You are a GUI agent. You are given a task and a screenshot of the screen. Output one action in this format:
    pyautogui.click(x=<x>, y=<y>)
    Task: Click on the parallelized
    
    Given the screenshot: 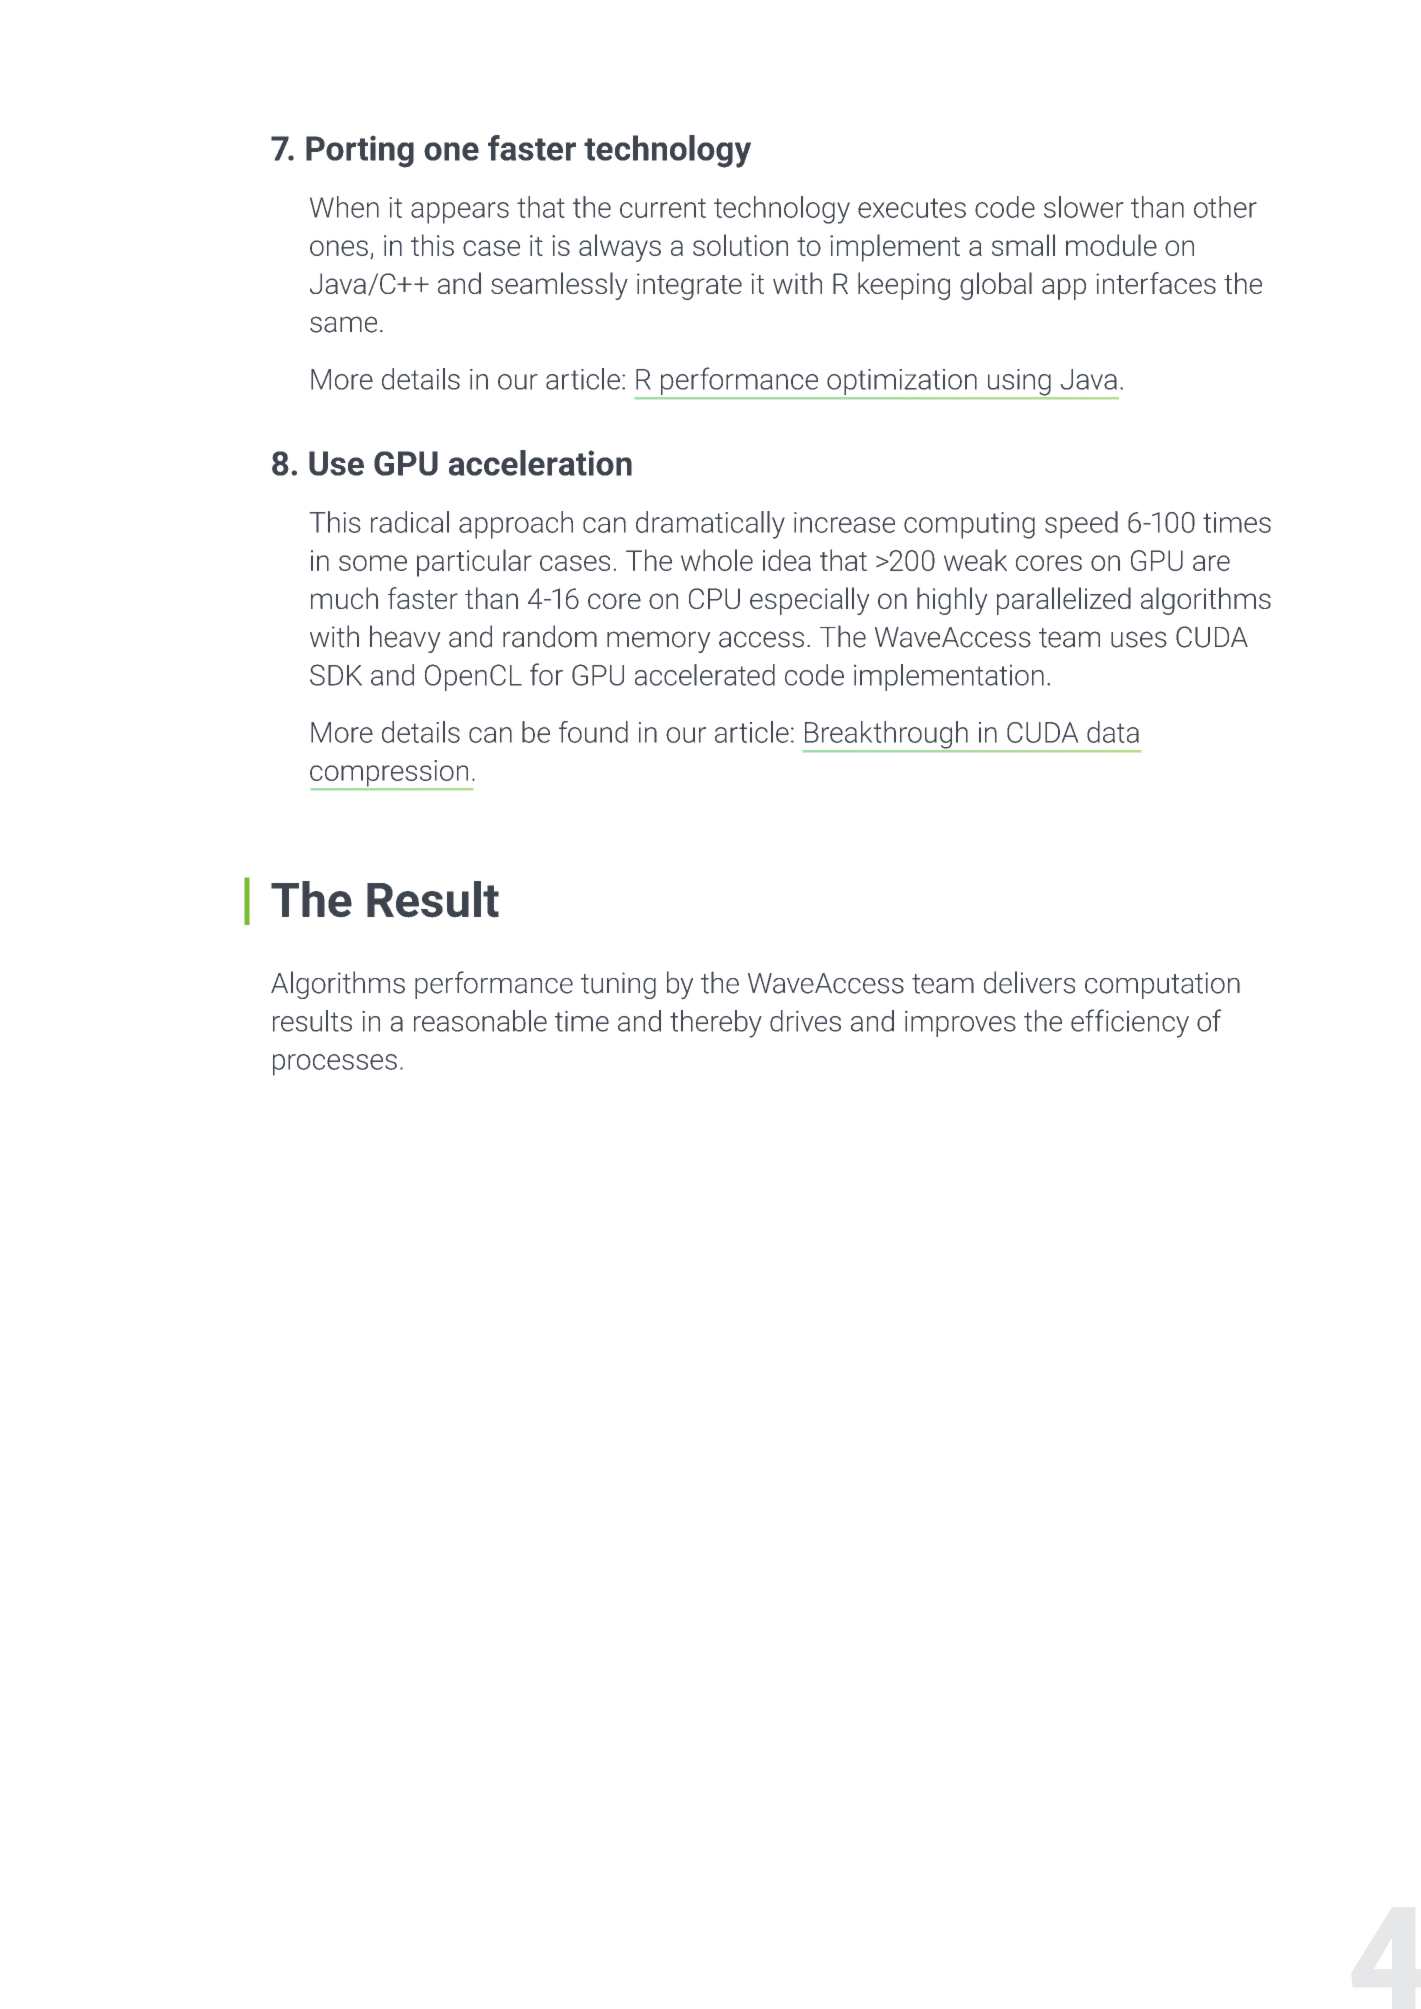 What is the action you would take?
    pyautogui.click(x=1064, y=601)
